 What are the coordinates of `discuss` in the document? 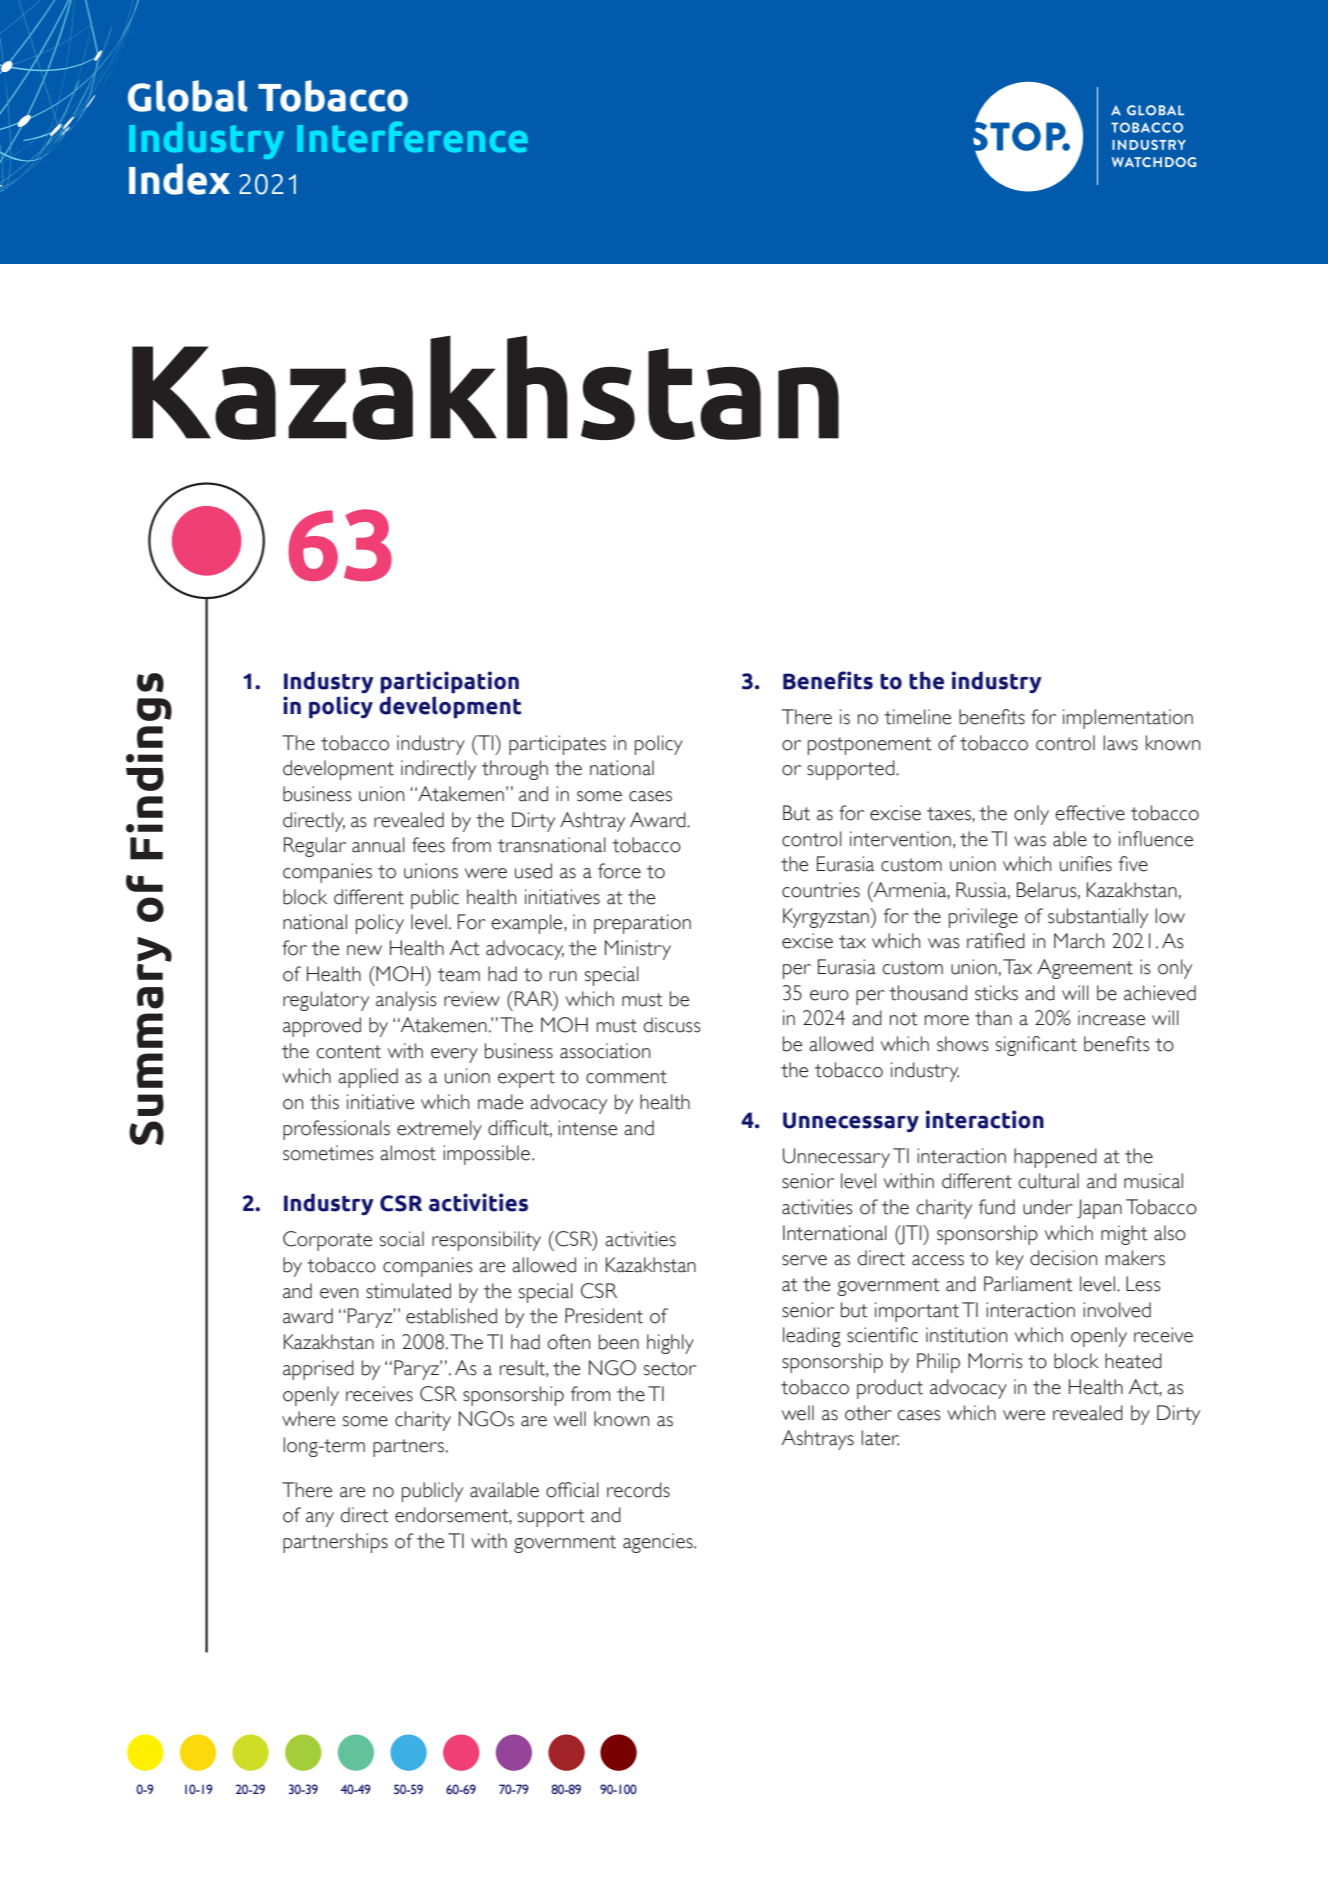 It's located at (672, 1025).
